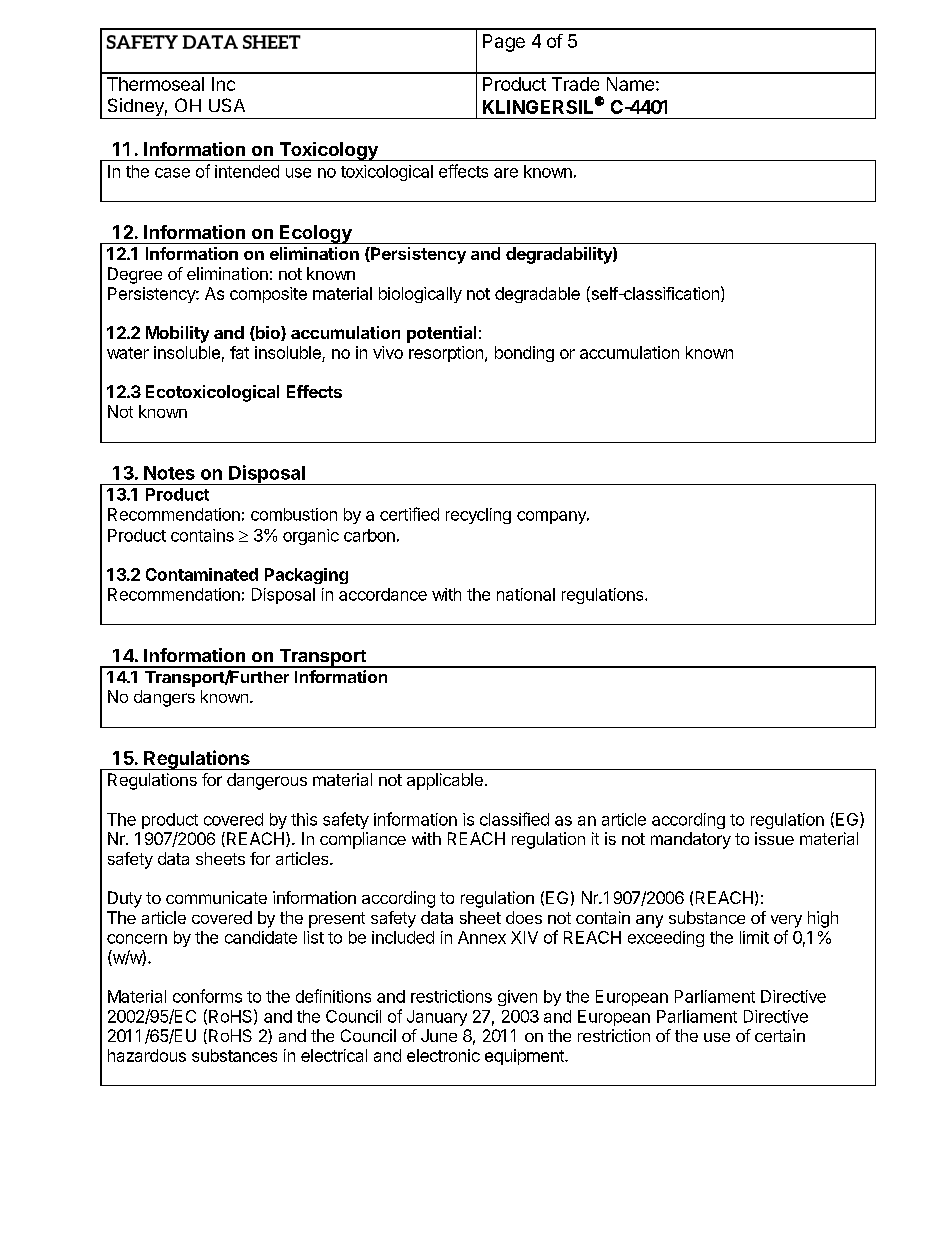 This page has width=952, height=1233. What do you see at coordinates (478, 516) in the page?
I see `recycling` at bounding box center [478, 516].
